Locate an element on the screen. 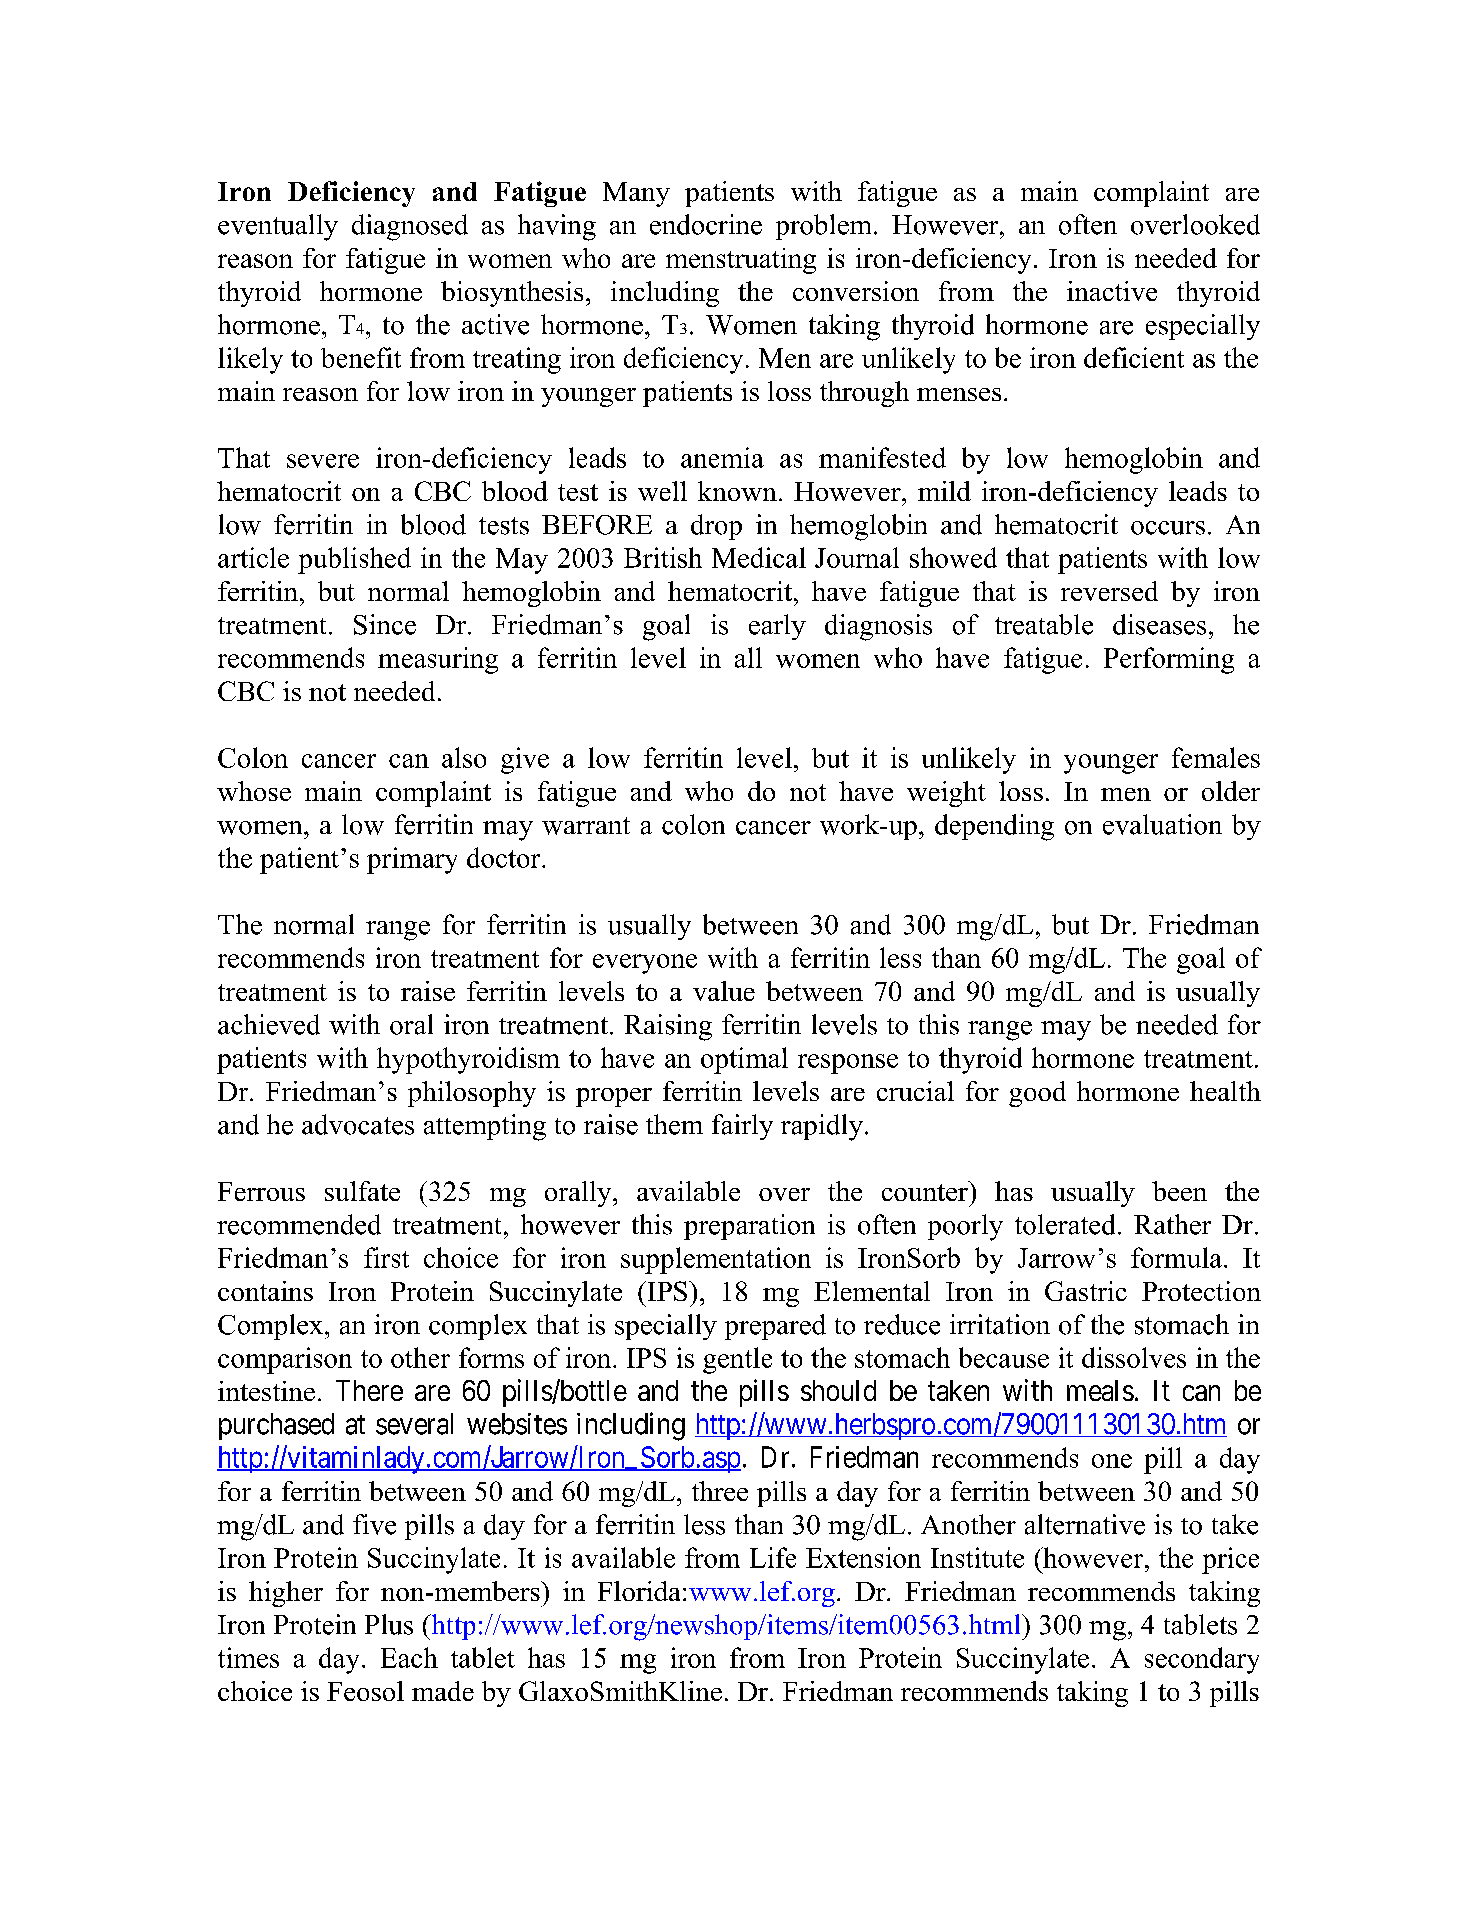 This screenshot has height=1913, width=1478. deficient is located at coordinates (1134, 357).
